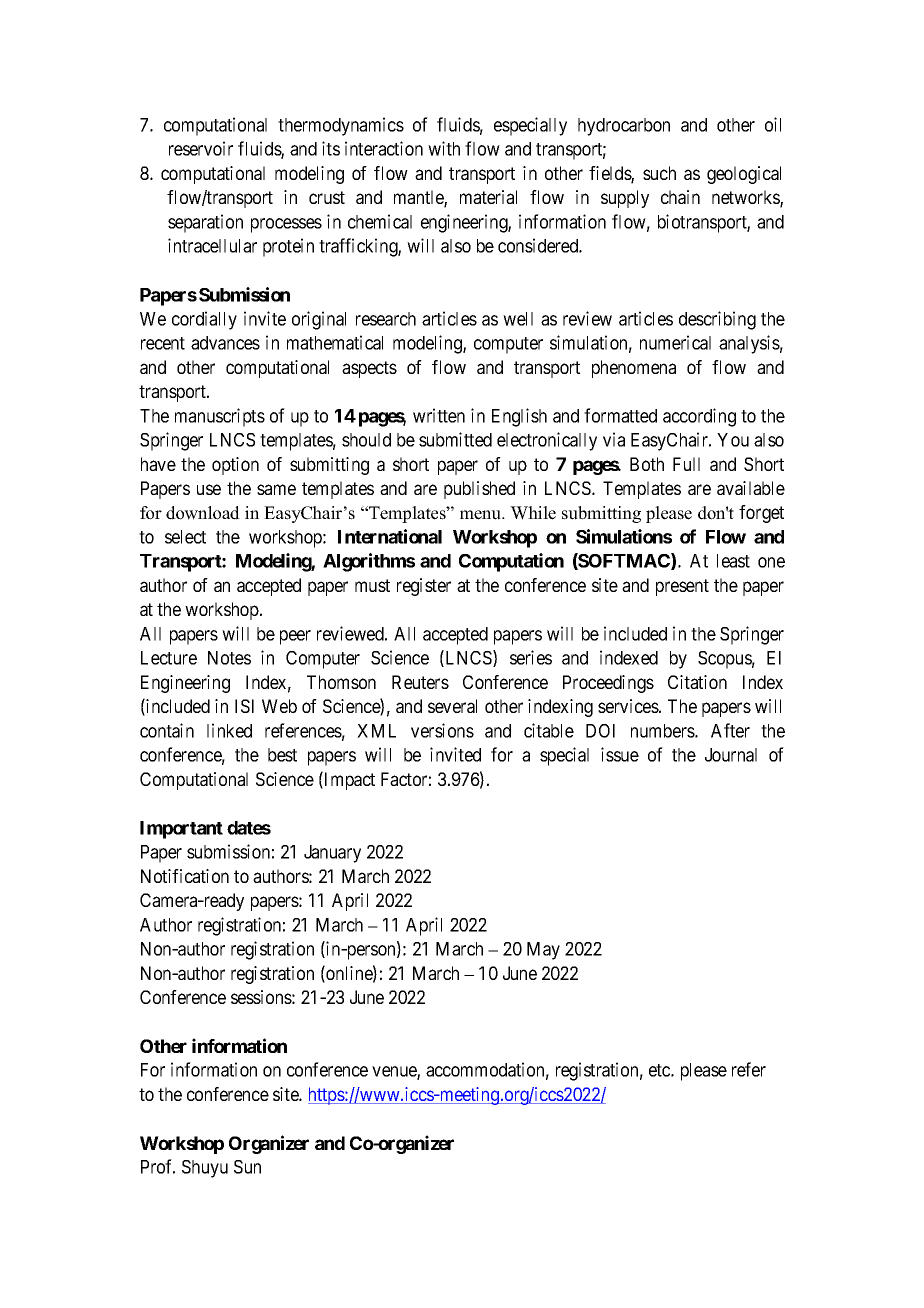  I want to click on Notes, so click(229, 658).
